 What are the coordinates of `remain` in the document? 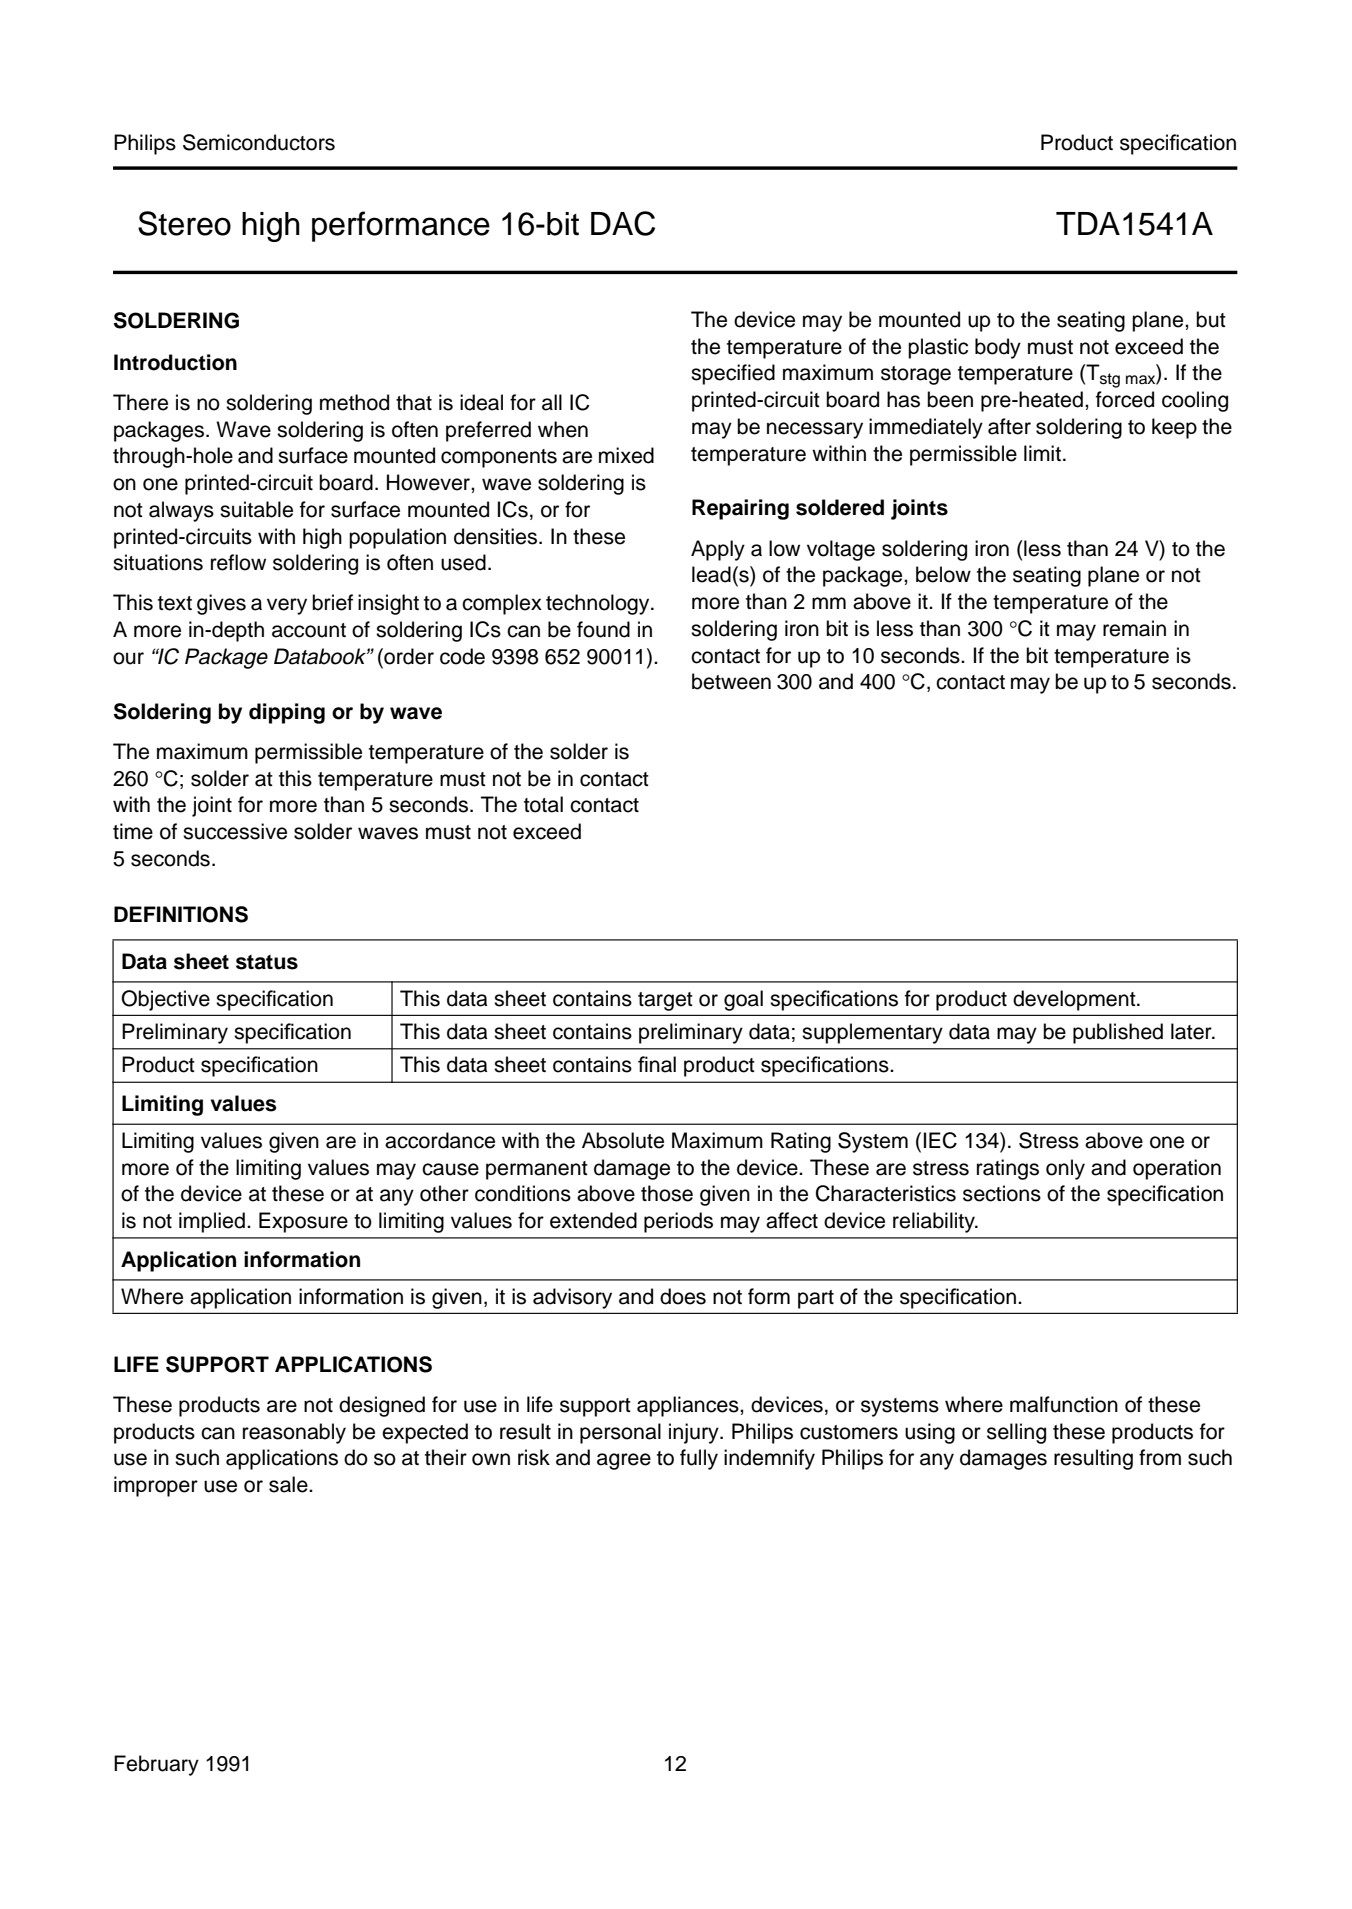 It's located at (1134, 628).
